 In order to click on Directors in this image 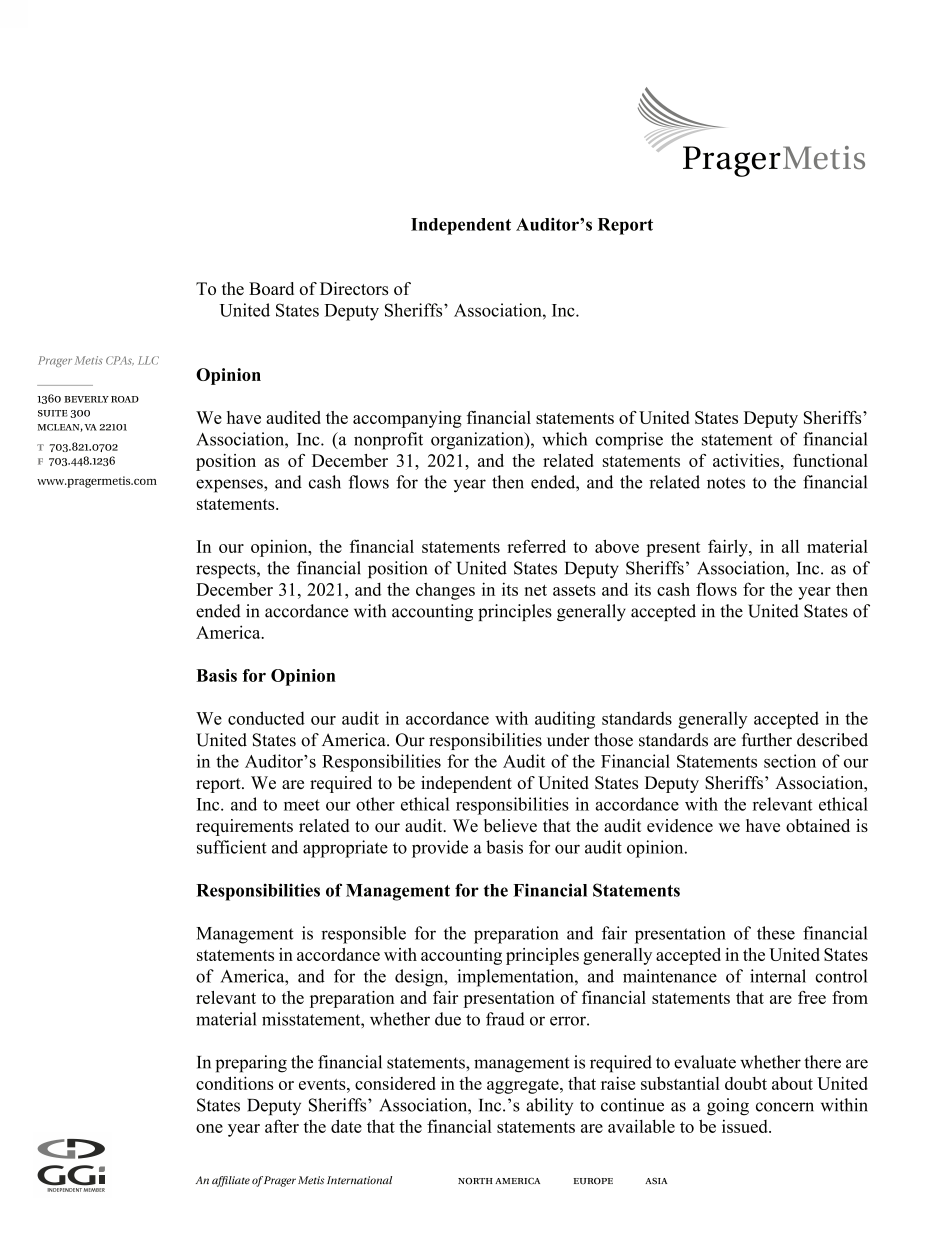, I will do `click(354, 288)`.
